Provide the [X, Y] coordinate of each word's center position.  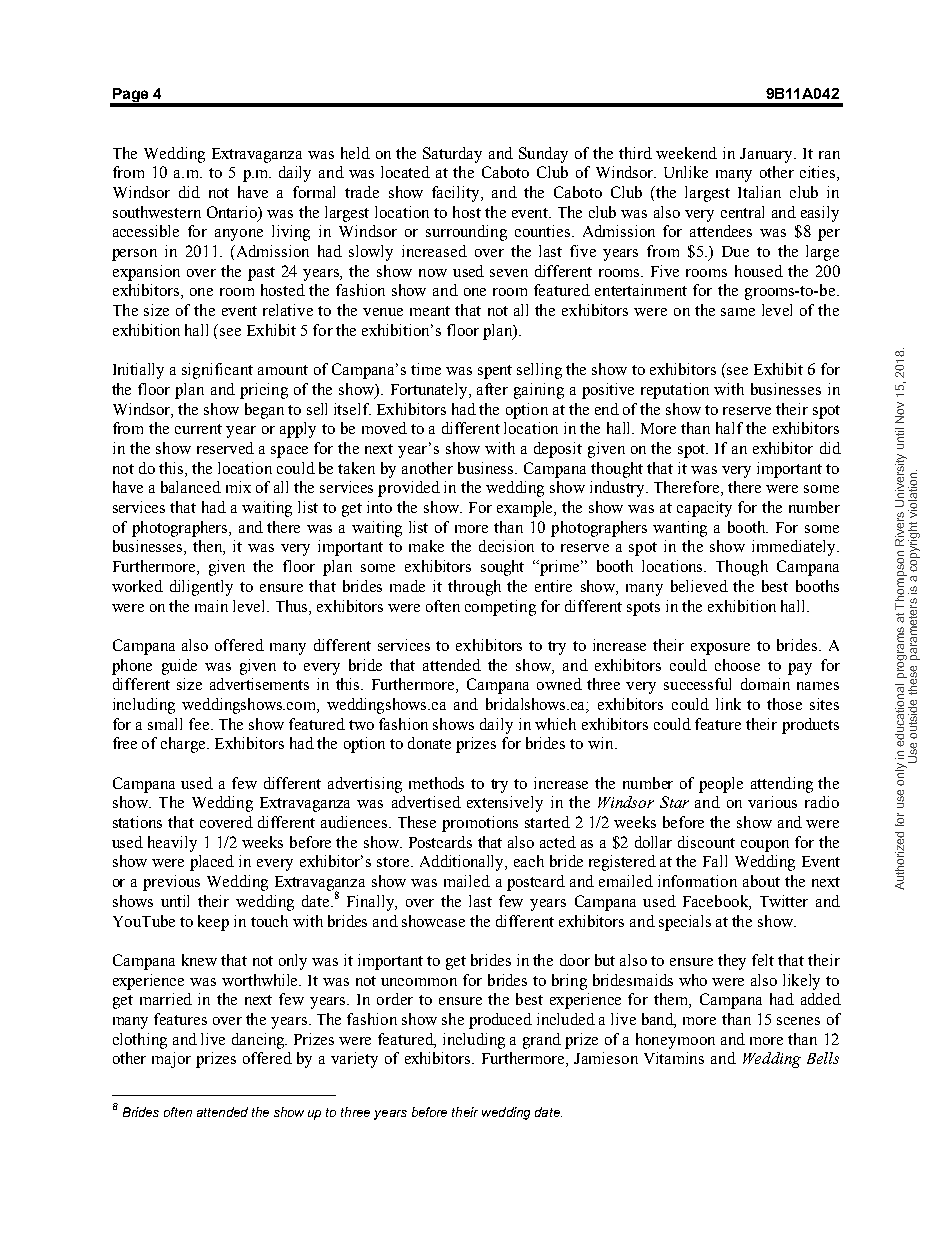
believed [699, 586]
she [453, 1019]
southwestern [157, 212]
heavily [172, 844]
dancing [259, 1041]
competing [500, 608]
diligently [201, 588]
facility [457, 194]
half [729, 428]
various [772, 802]
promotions [480, 824]
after [492, 389]
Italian [759, 192]
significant [217, 371]
